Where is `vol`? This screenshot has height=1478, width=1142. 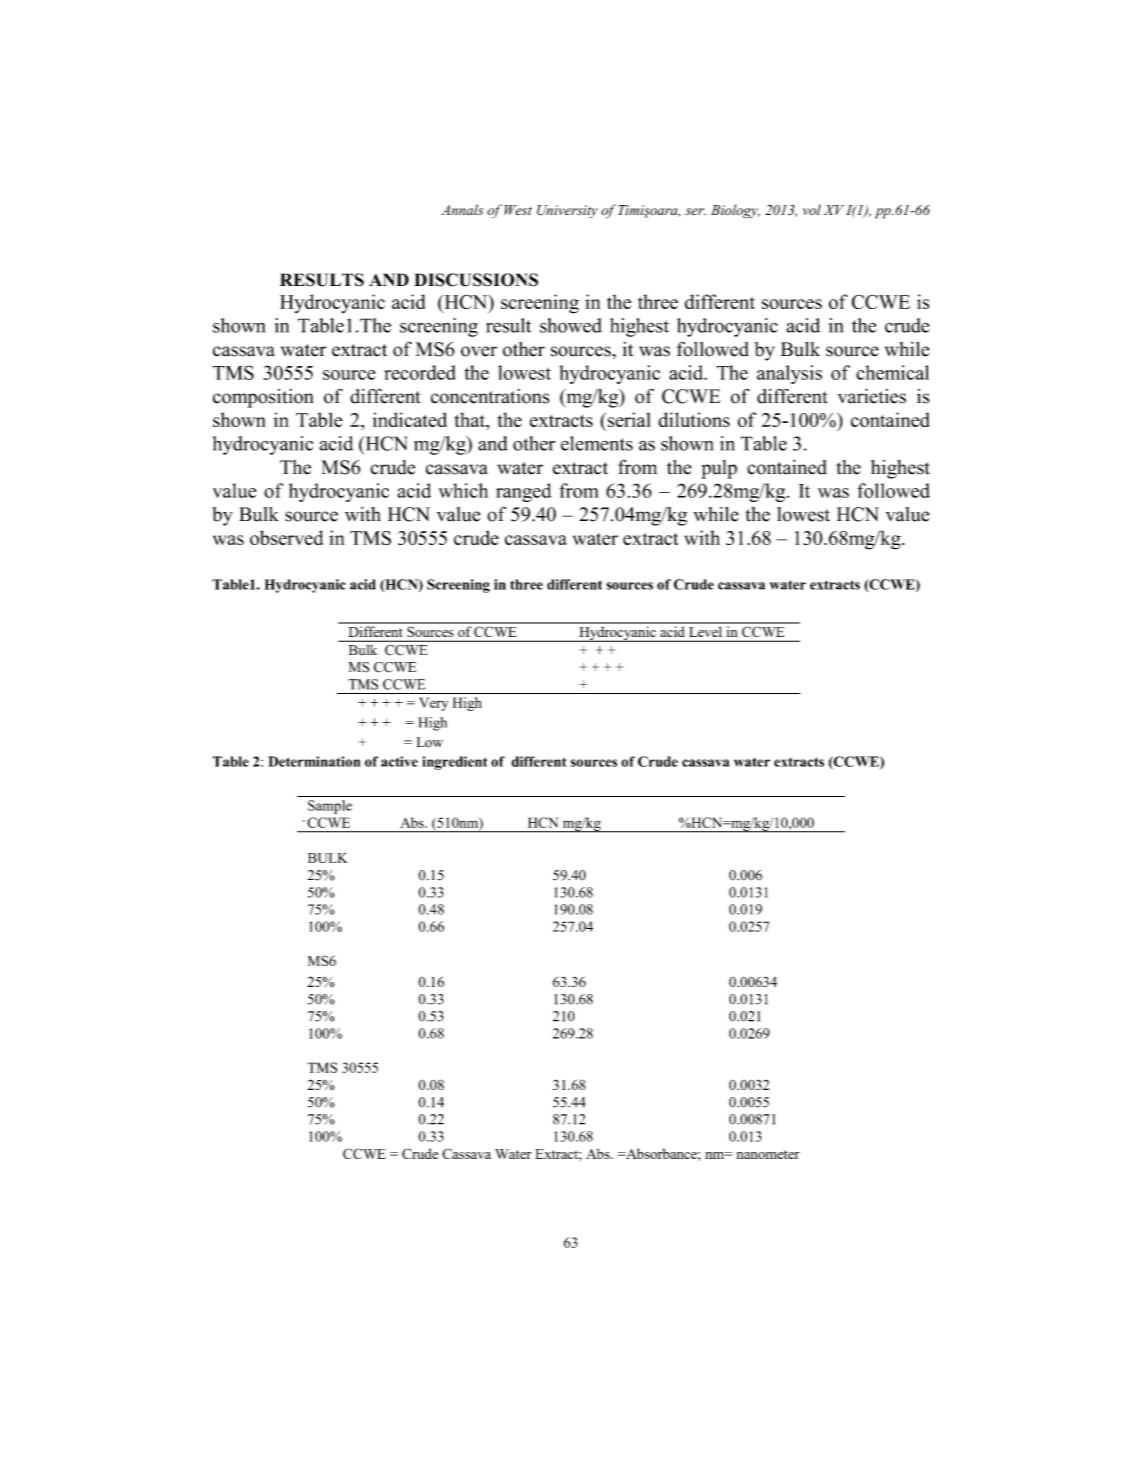
vol is located at coordinates (812, 209).
